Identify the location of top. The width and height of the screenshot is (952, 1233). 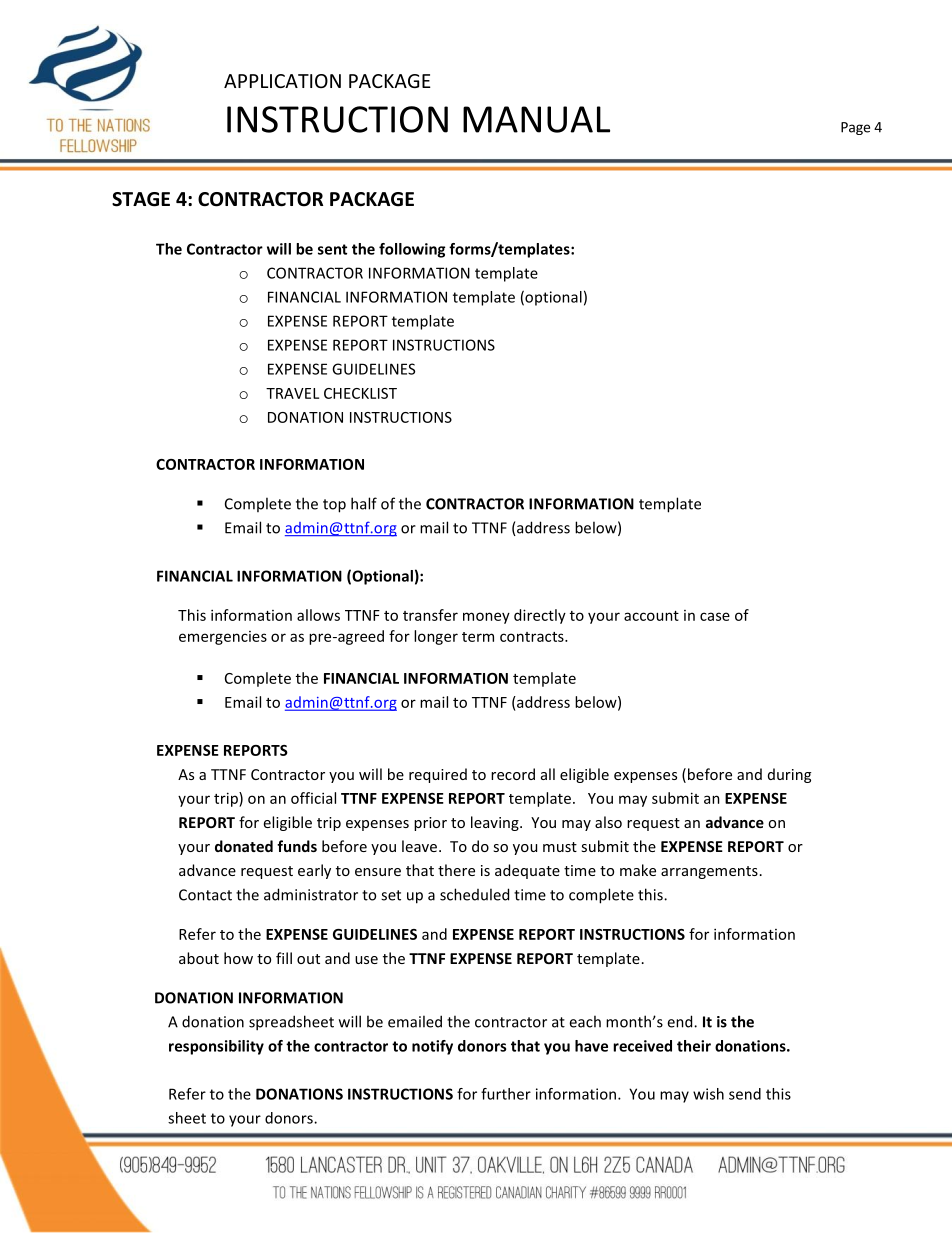
(334, 506).
